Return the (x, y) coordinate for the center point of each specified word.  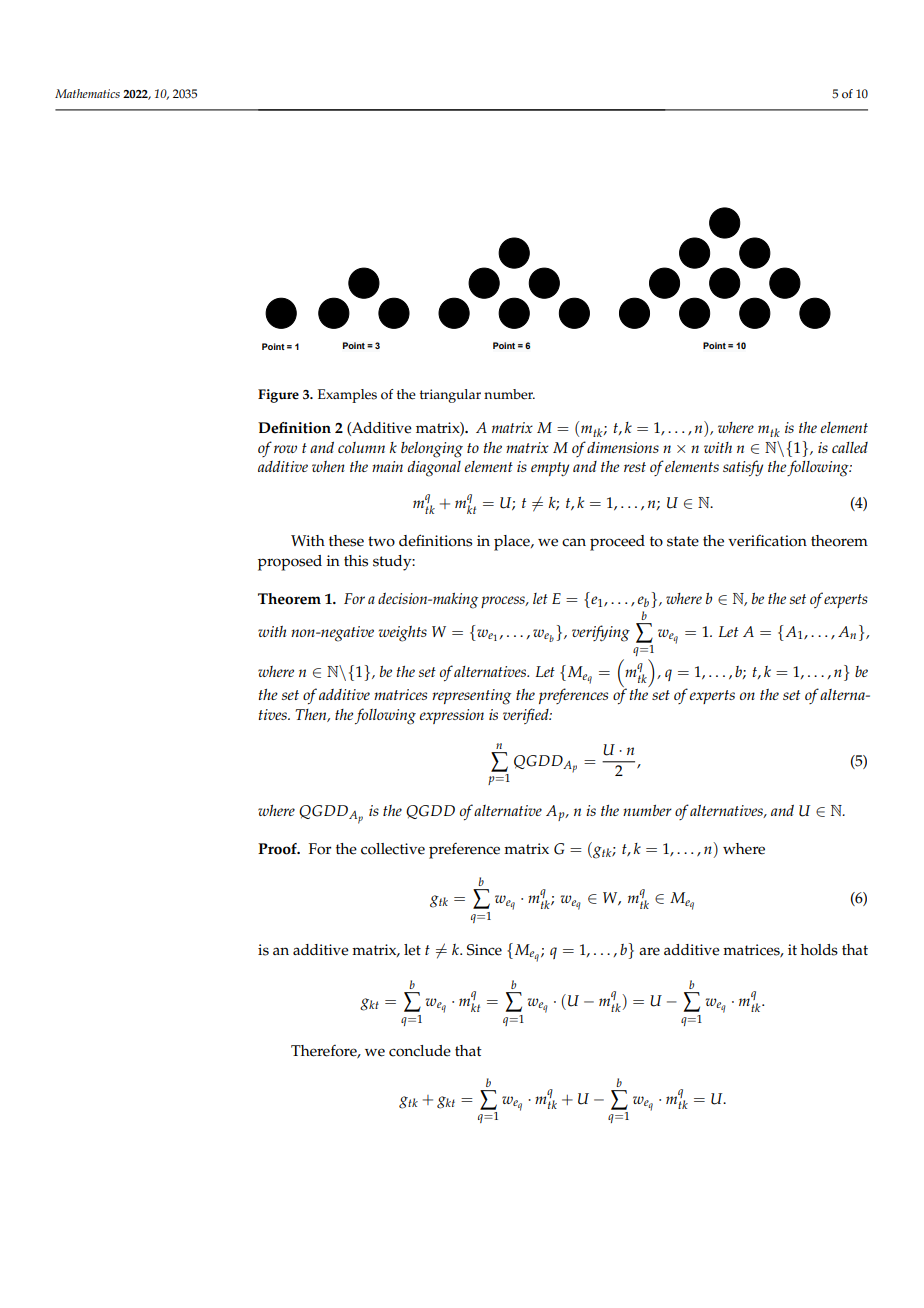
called (850, 447)
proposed (290, 563)
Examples (347, 396)
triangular (450, 396)
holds (819, 950)
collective (393, 849)
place (513, 543)
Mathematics (87, 93)
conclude (420, 1051)
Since (484, 950)
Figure (278, 396)
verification (767, 541)
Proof (278, 849)
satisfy (743, 468)
